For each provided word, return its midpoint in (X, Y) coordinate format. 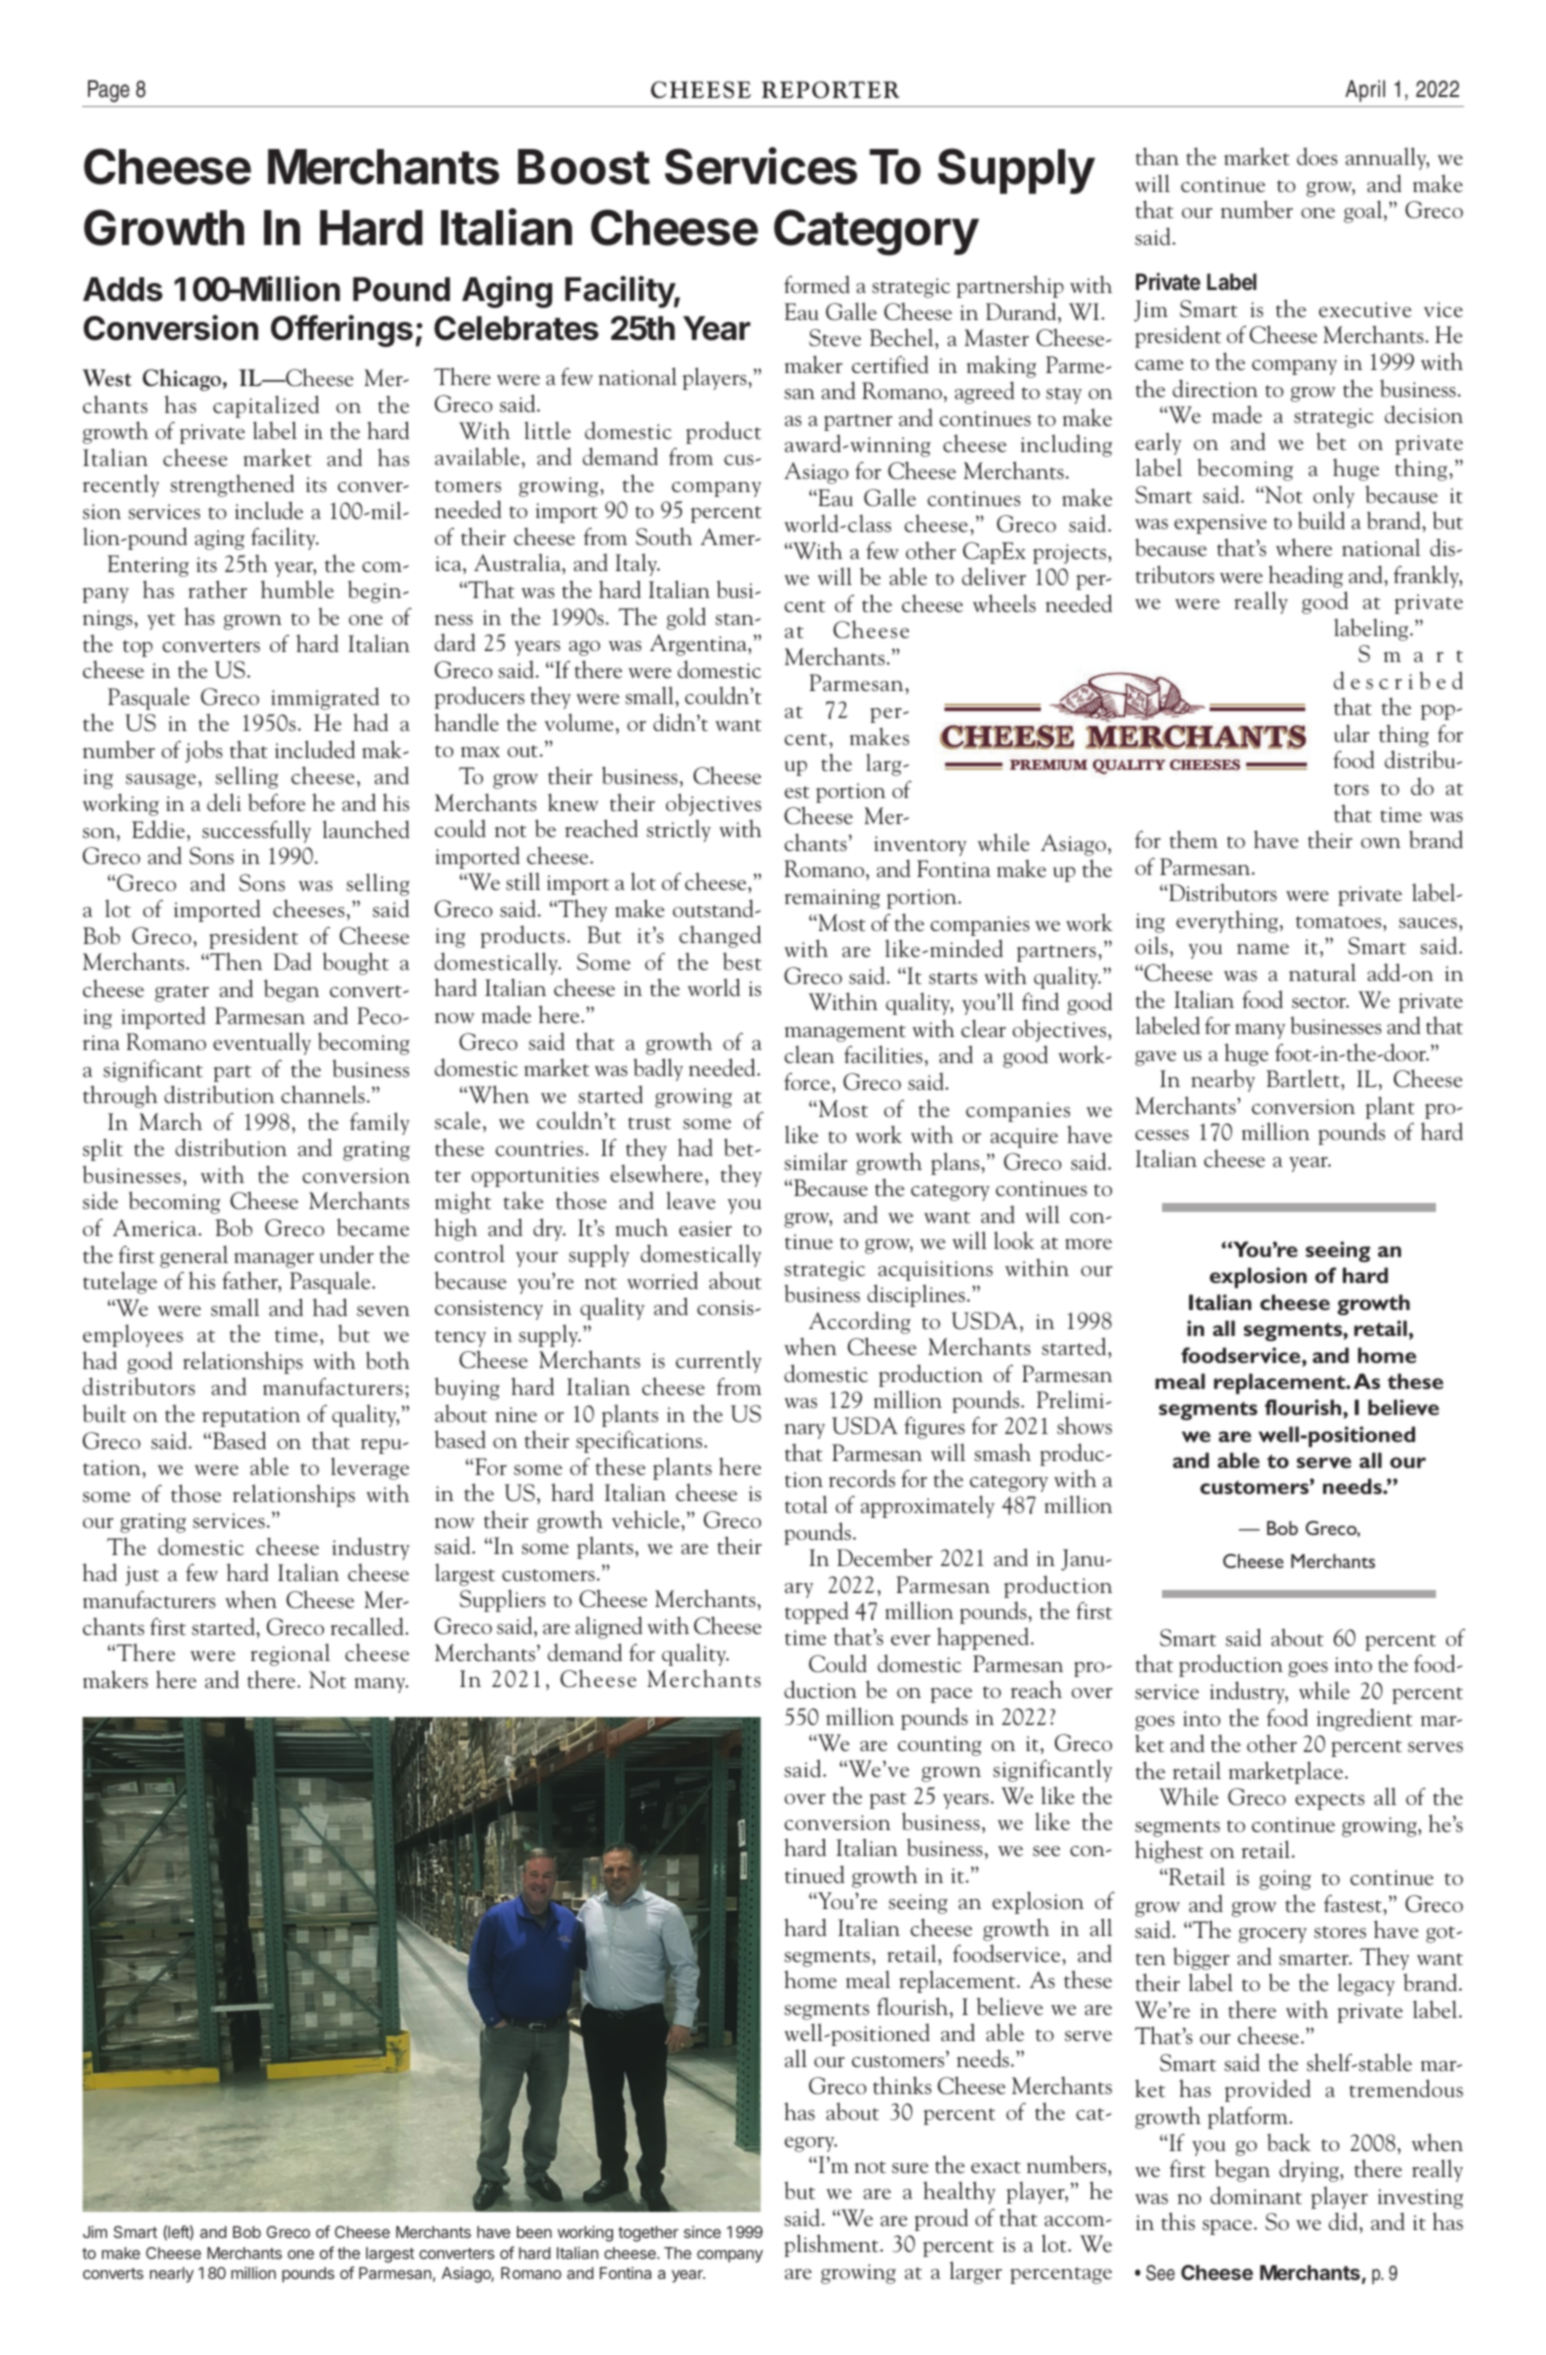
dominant (1256, 2195)
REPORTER (830, 89)
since (702, 2232)
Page (109, 91)
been (534, 2232)
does (1317, 156)
